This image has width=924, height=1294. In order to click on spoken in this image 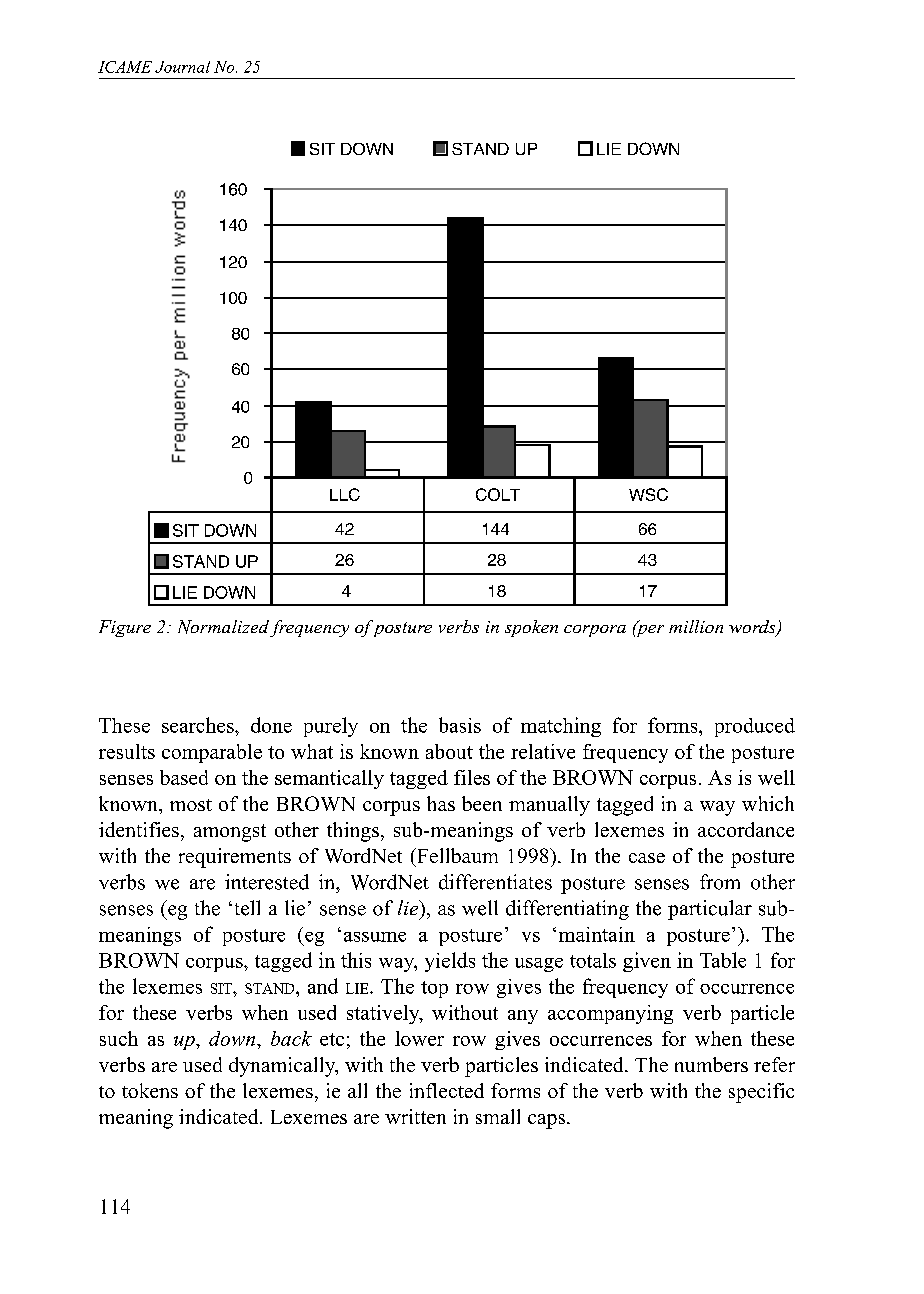, I will do `click(531, 628)`.
